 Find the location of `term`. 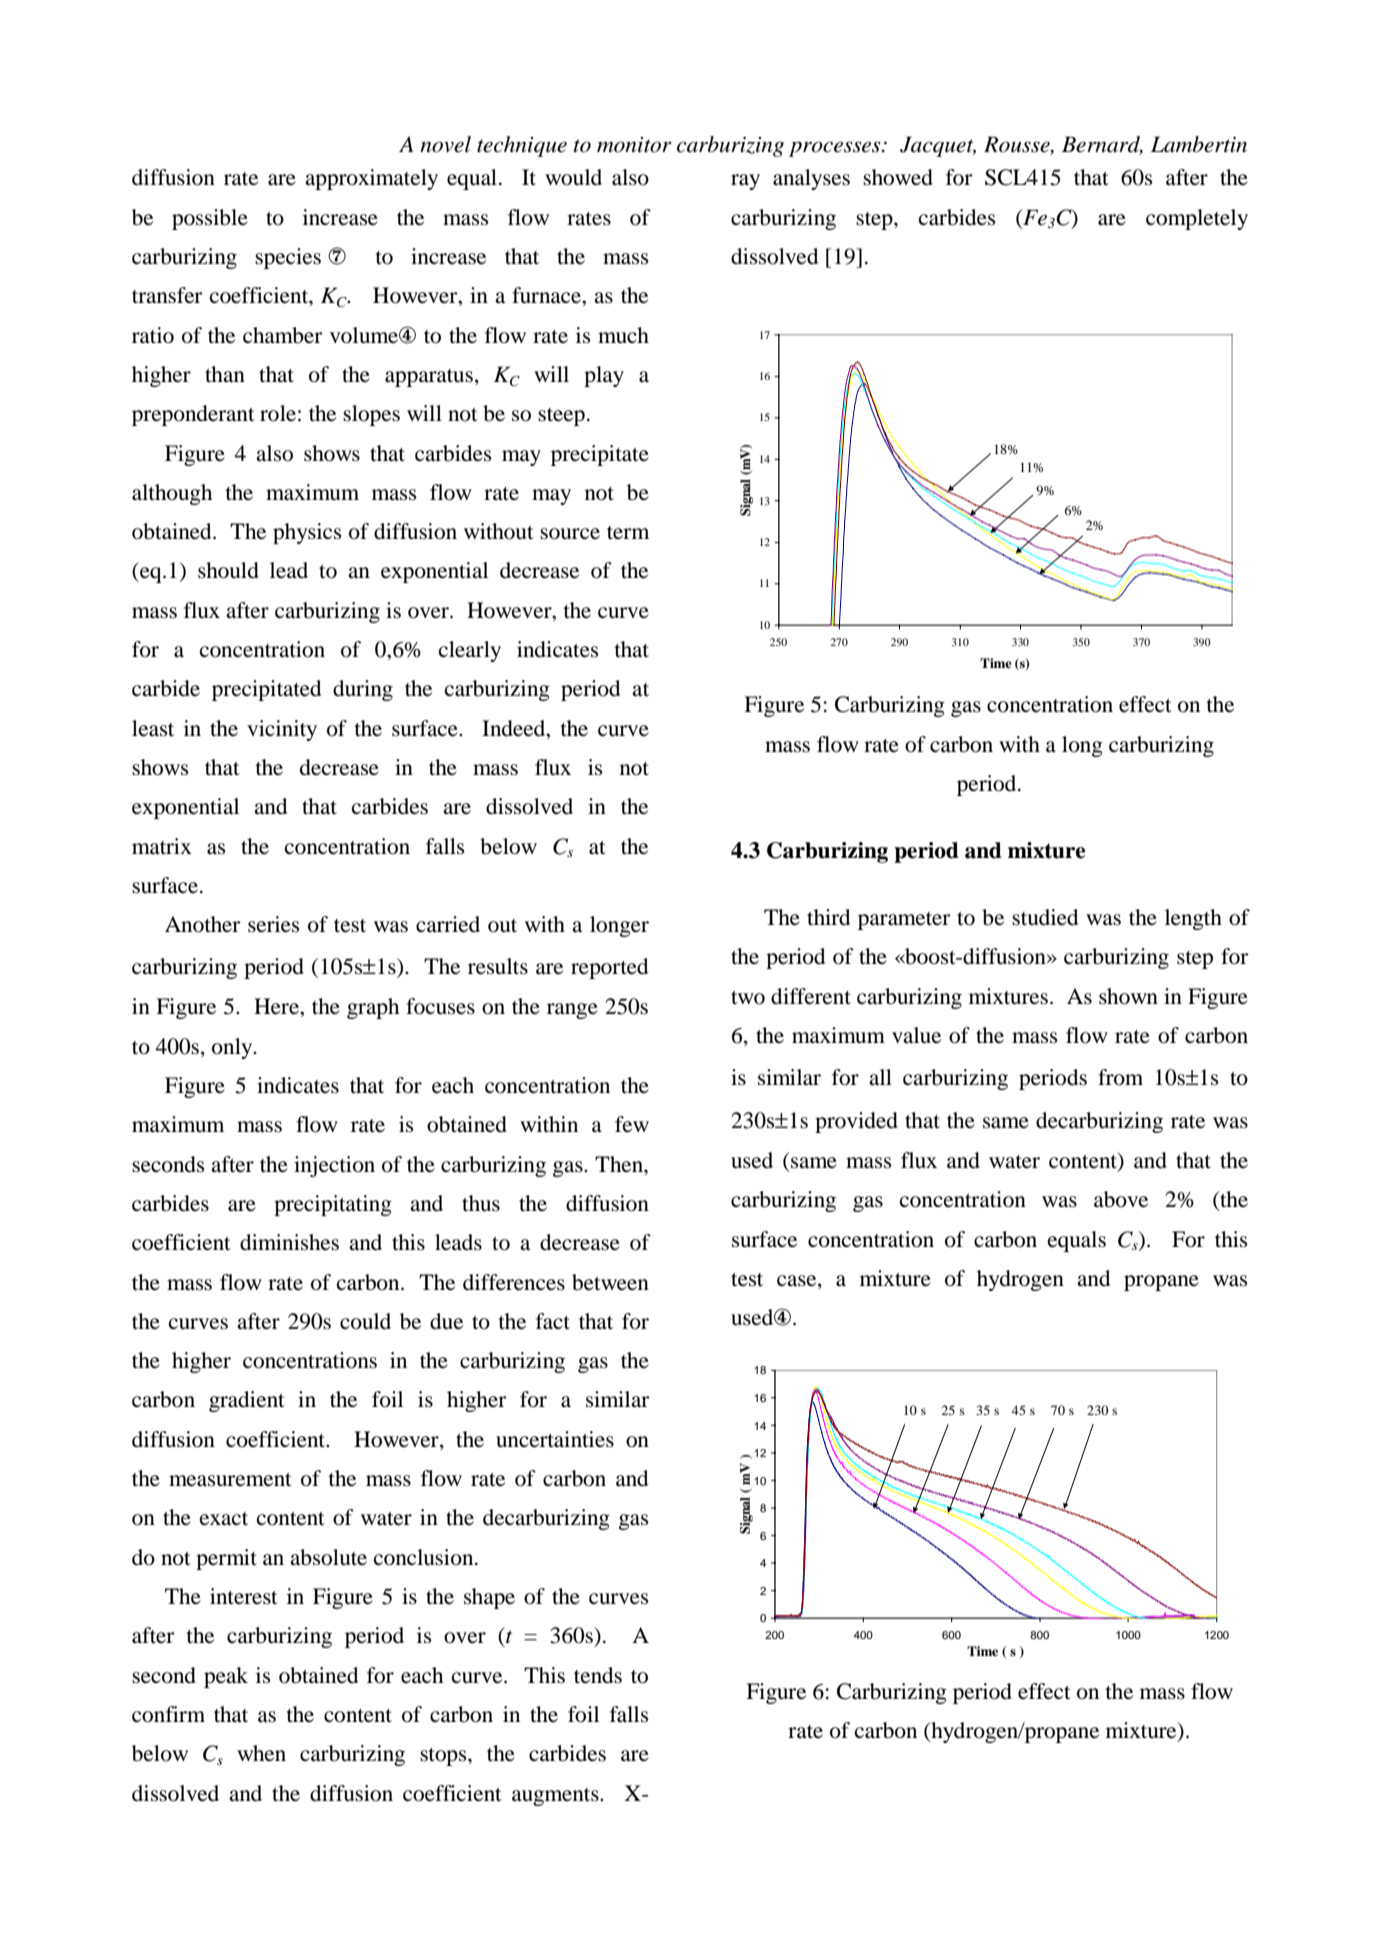

term is located at coordinates (628, 533).
